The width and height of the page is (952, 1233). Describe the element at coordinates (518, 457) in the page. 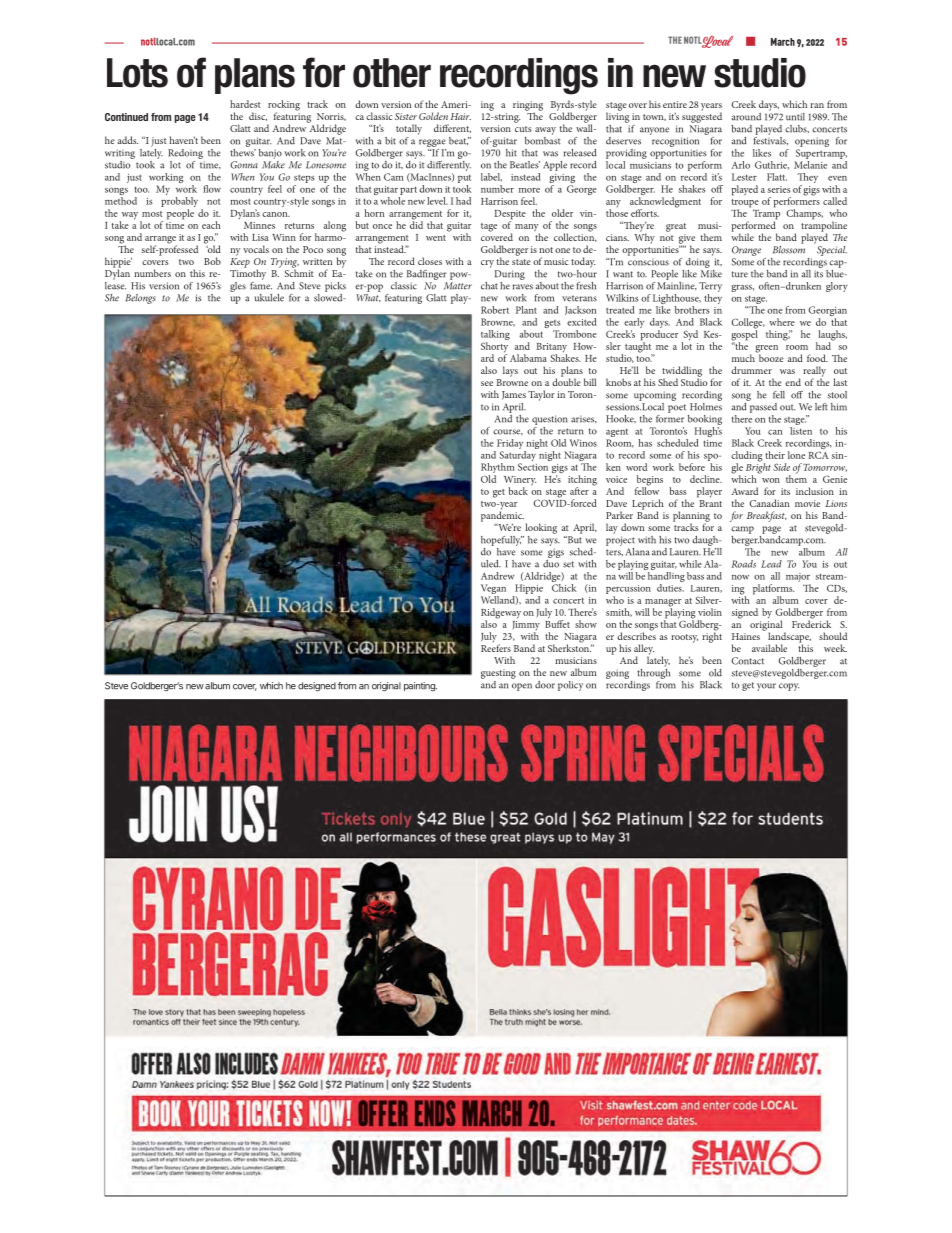

I see `Saturday` at that location.
